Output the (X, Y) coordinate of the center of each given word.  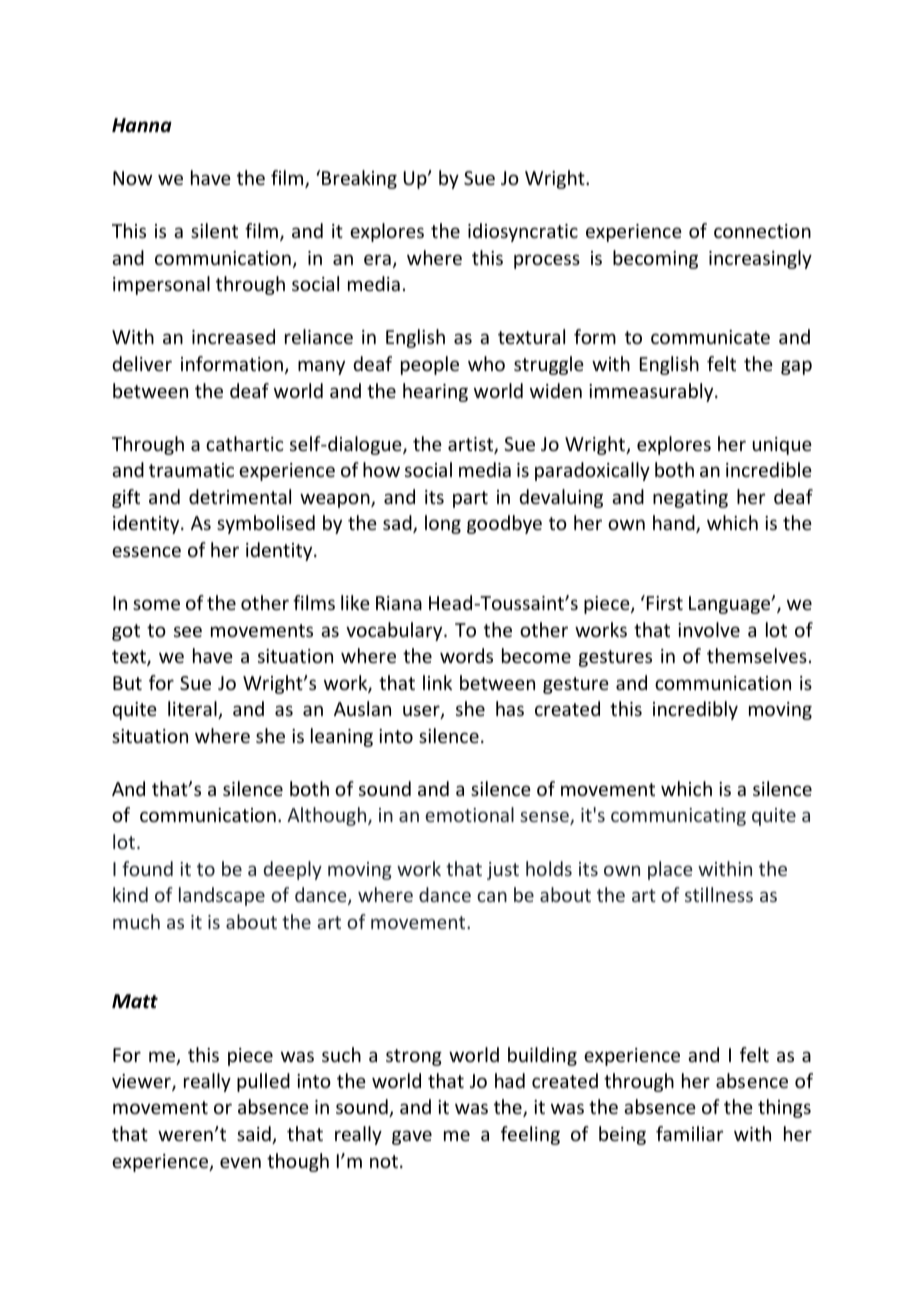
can (492, 896)
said (255, 1135)
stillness (719, 894)
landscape (222, 896)
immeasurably (652, 392)
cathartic (245, 443)
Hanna (142, 125)
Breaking (359, 179)
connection (762, 231)
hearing (435, 392)
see (188, 631)
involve (709, 629)
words (466, 655)
